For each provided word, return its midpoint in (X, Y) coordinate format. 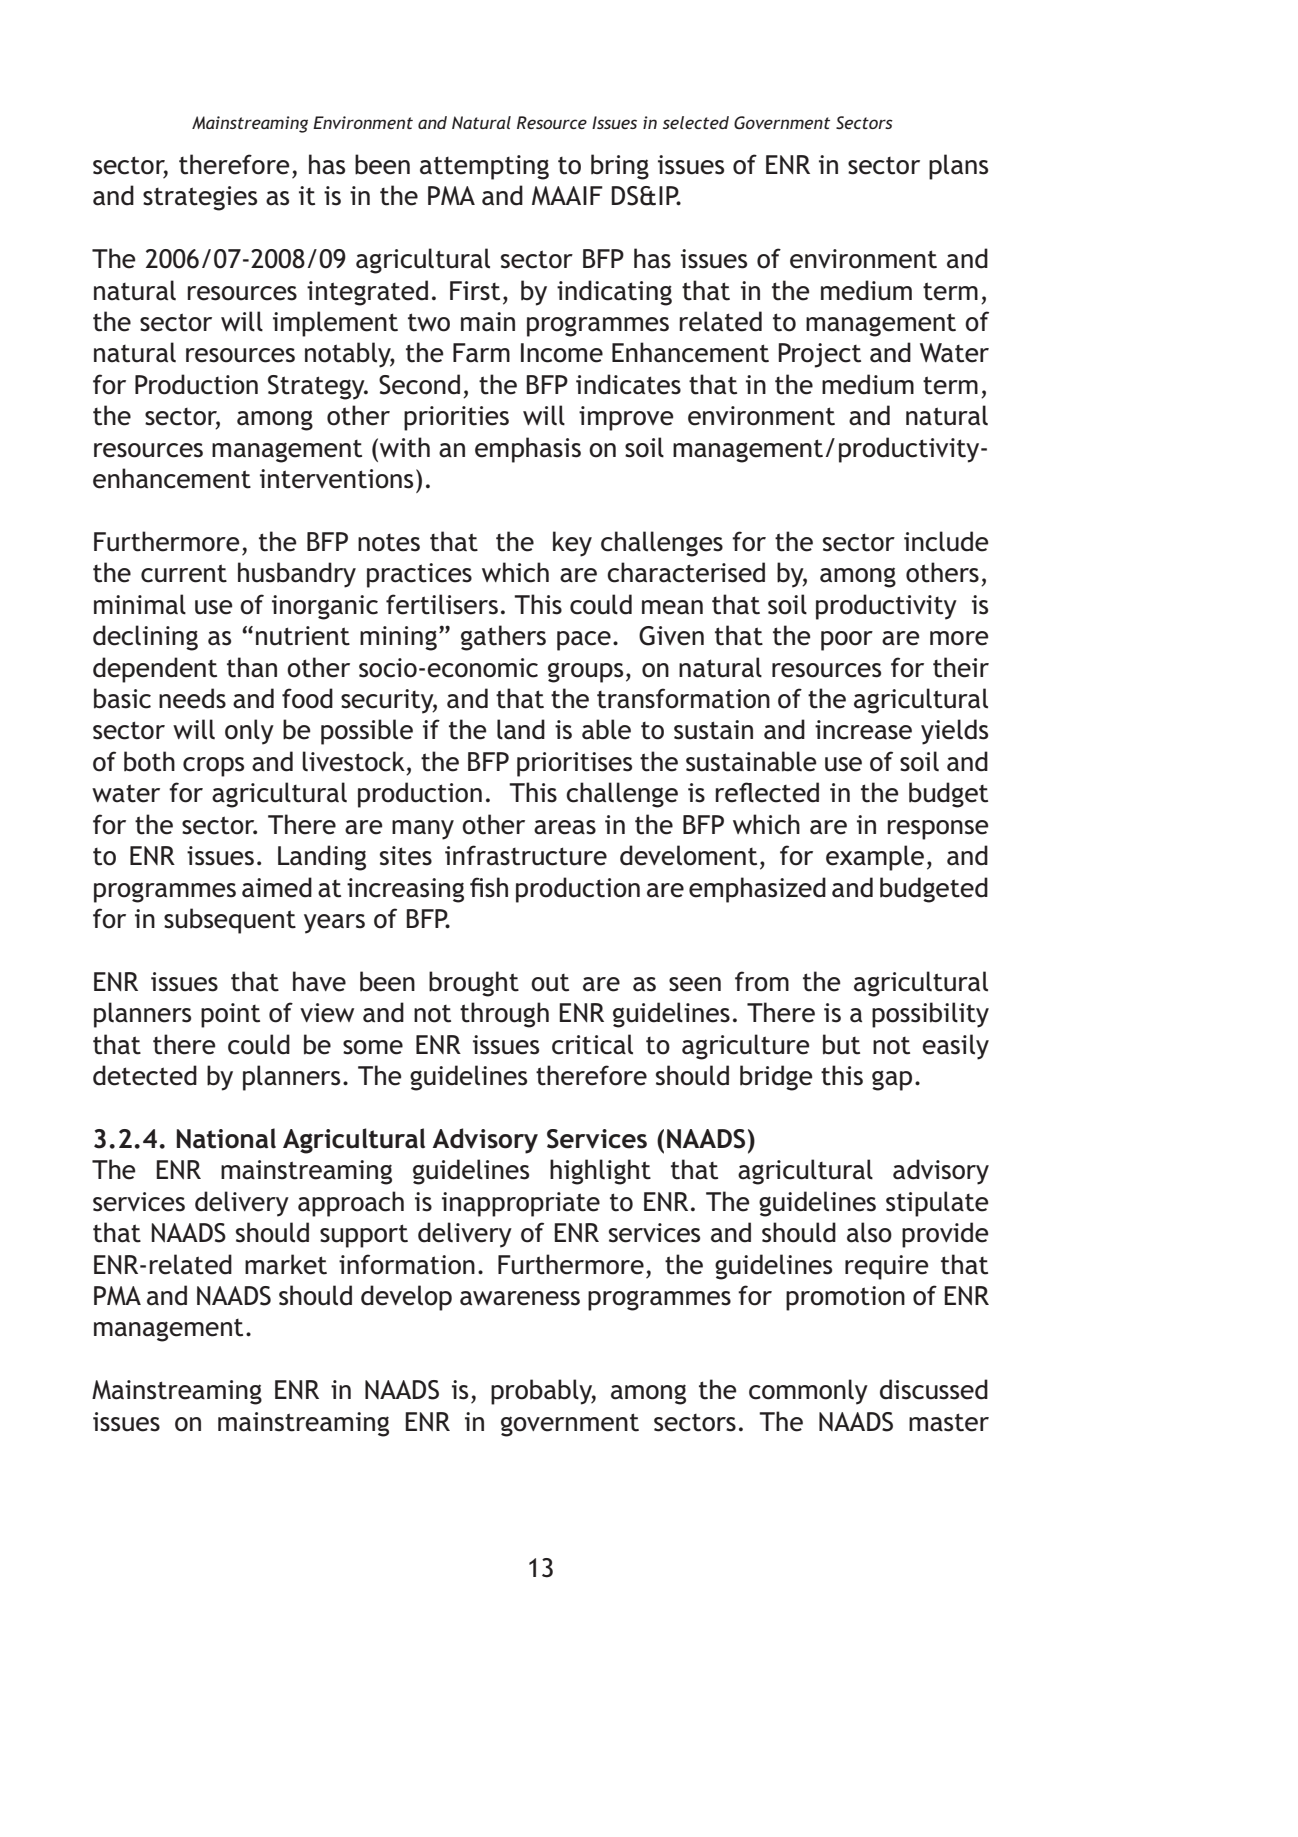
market (286, 1264)
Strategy (317, 387)
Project (820, 355)
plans (958, 167)
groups (585, 672)
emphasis (528, 450)
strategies (200, 198)
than (252, 667)
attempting (484, 167)
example (875, 858)
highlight (600, 1172)
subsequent (230, 921)
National (226, 1138)
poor (847, 641)
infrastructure (526, 855)
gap (892, 1081)
